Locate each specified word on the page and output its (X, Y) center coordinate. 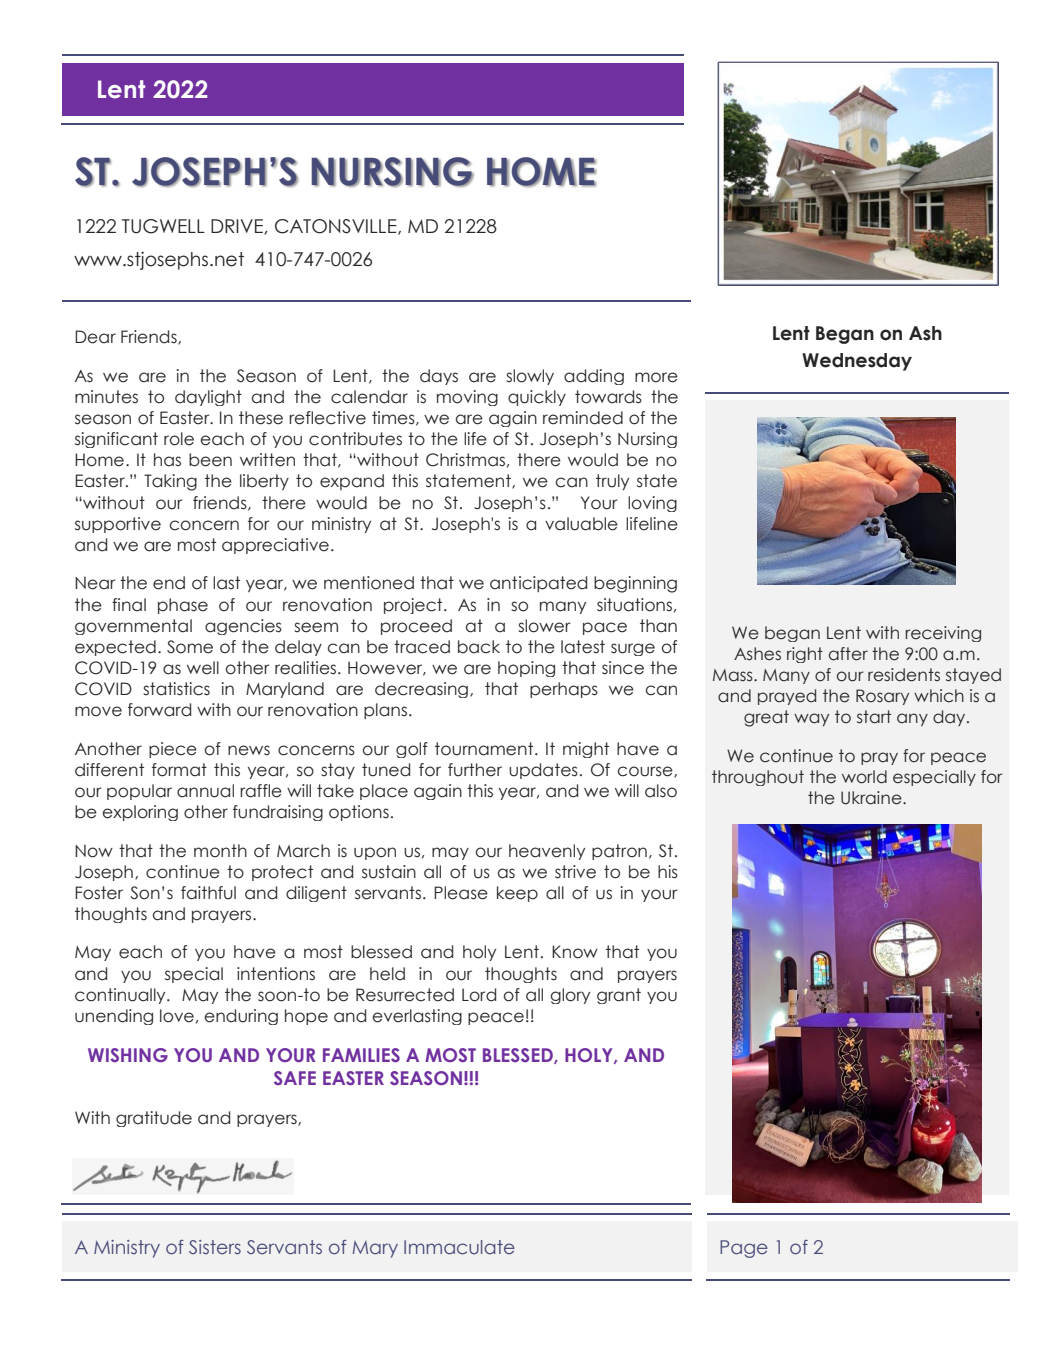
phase (183, 606)
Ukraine (872, 798)
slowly (530, 377)
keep (517, 894)
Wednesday (857, 362)
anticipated (538, 584)
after (848, 654)
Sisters (215, 1247)
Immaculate (459, 1247)
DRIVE (238, 227)
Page (744, 1249)
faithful (208, 893)
